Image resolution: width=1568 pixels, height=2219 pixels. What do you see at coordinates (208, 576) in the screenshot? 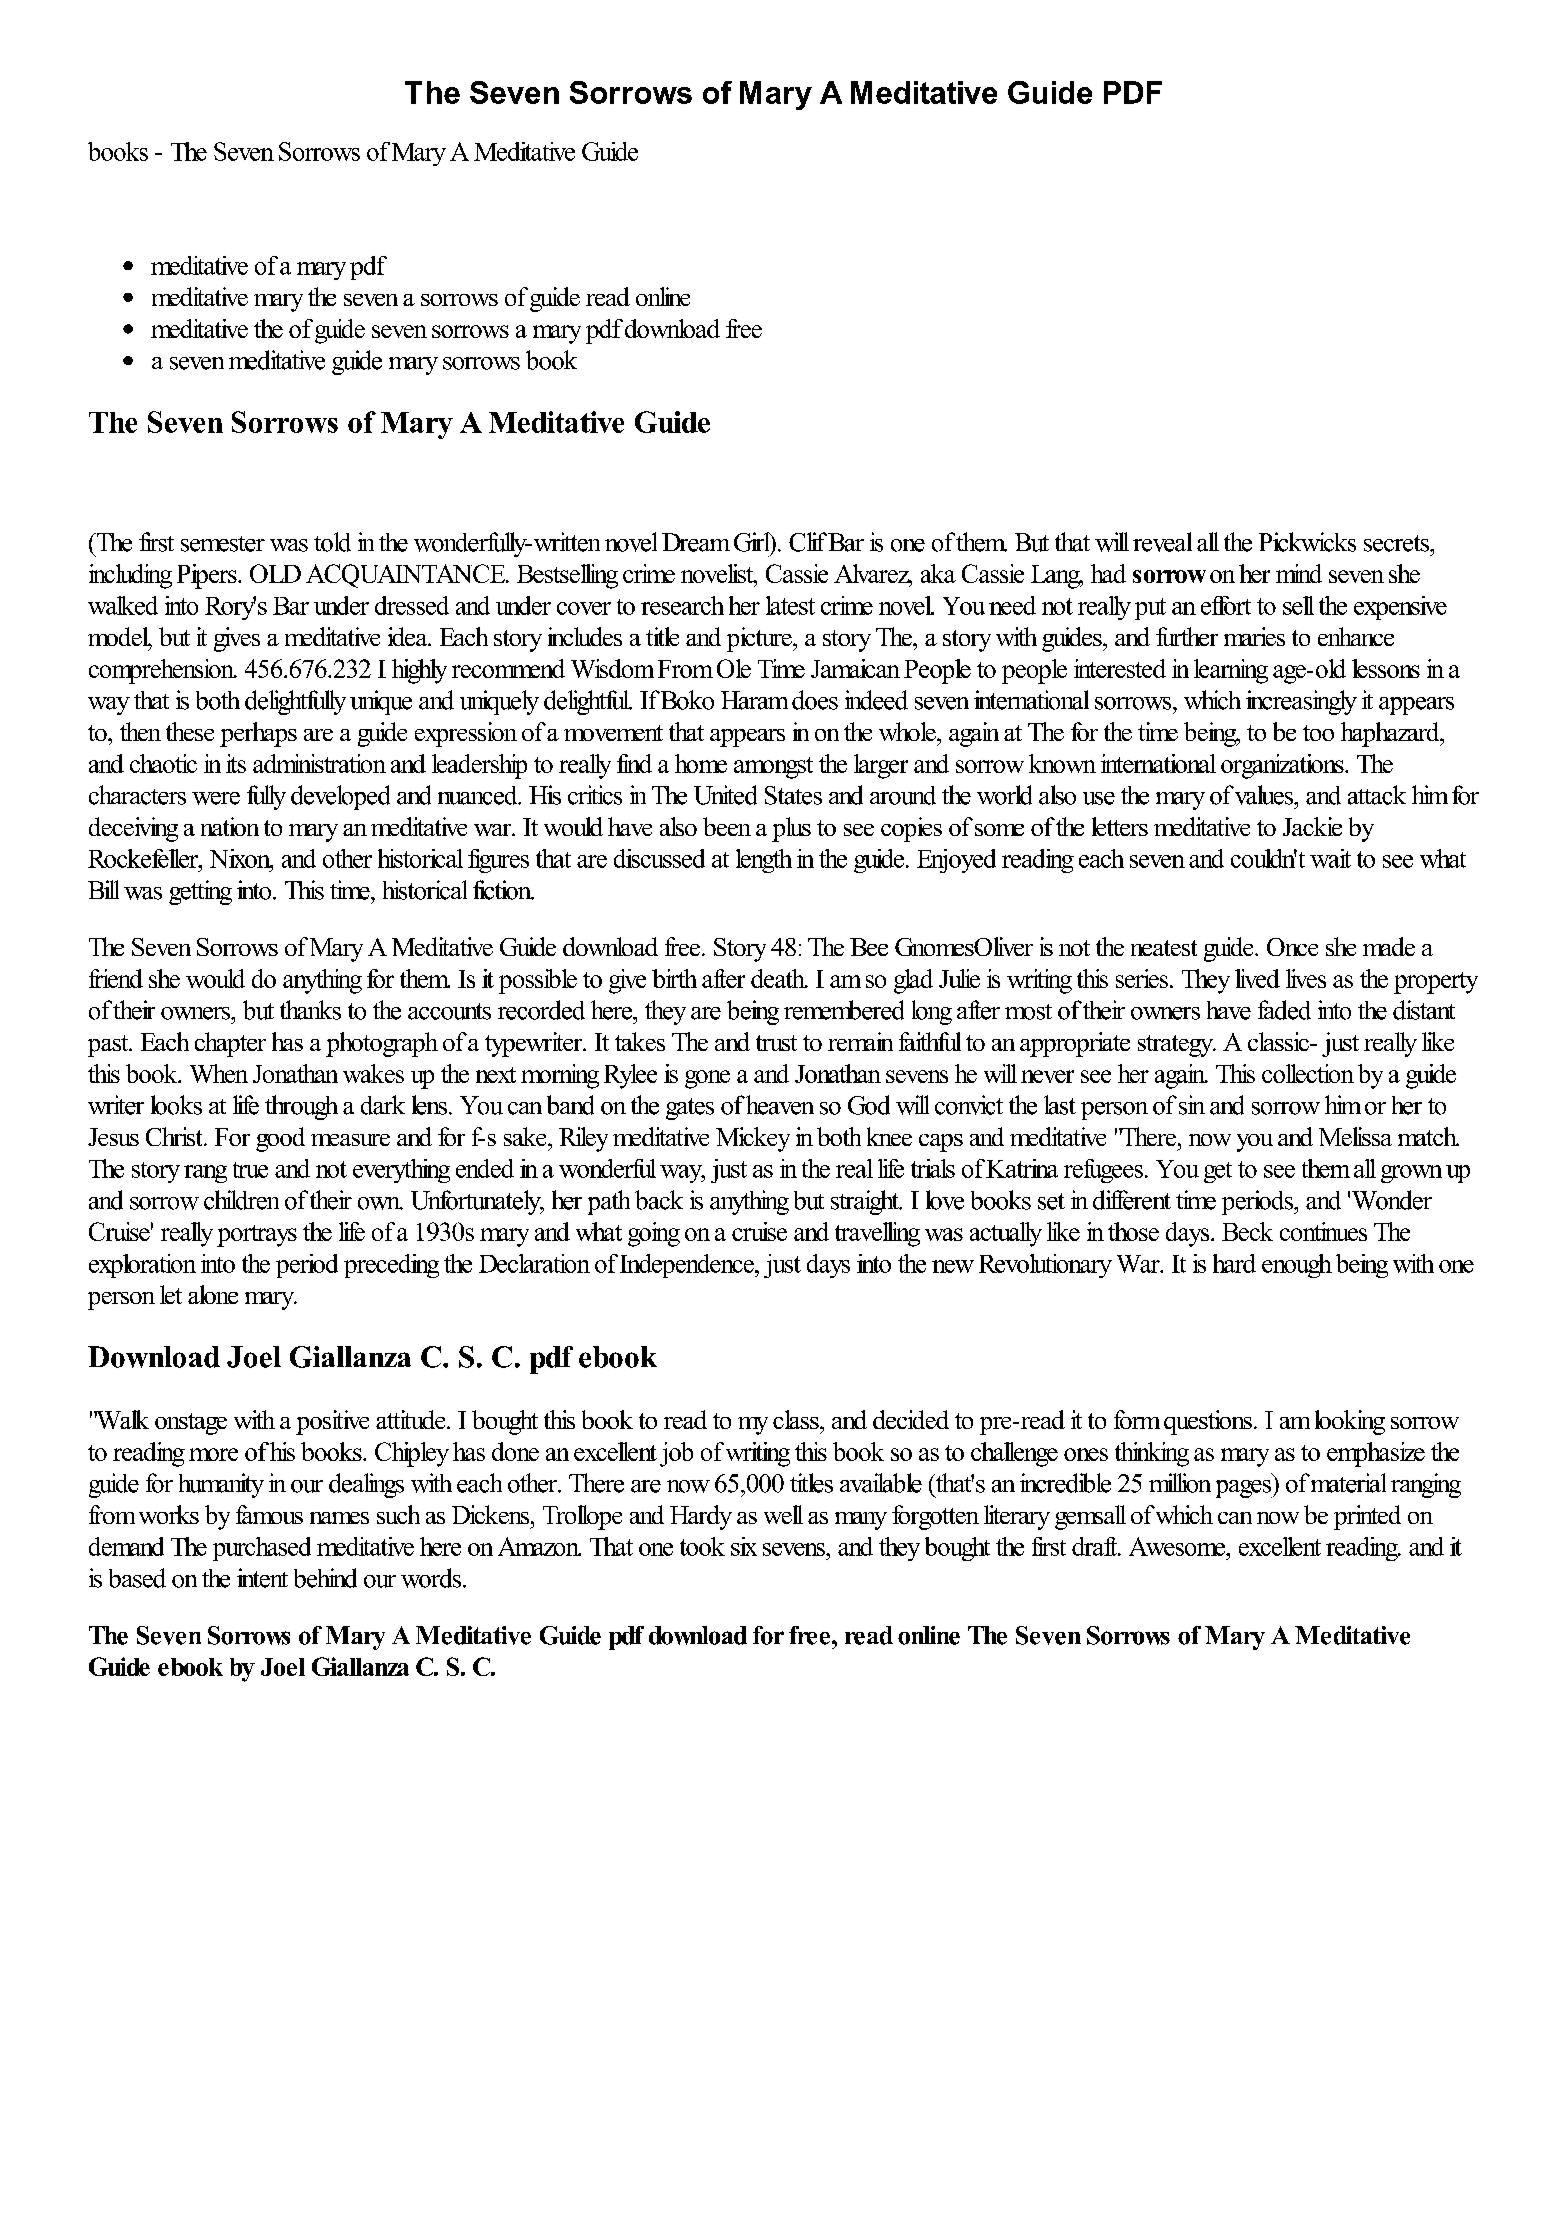
I see `Pipers` at bounding box center [208, 576].
